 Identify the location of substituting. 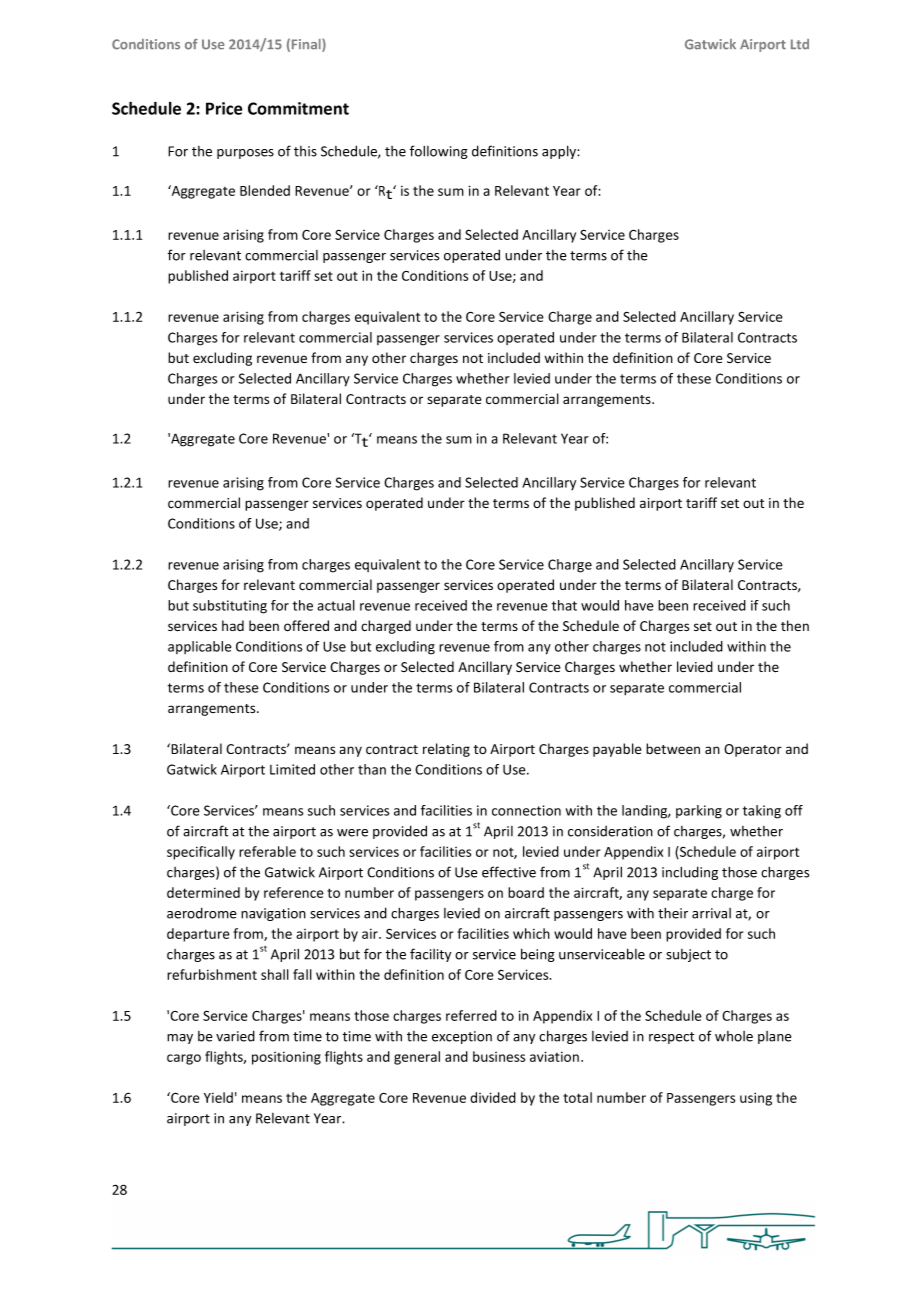
(230, 607).
